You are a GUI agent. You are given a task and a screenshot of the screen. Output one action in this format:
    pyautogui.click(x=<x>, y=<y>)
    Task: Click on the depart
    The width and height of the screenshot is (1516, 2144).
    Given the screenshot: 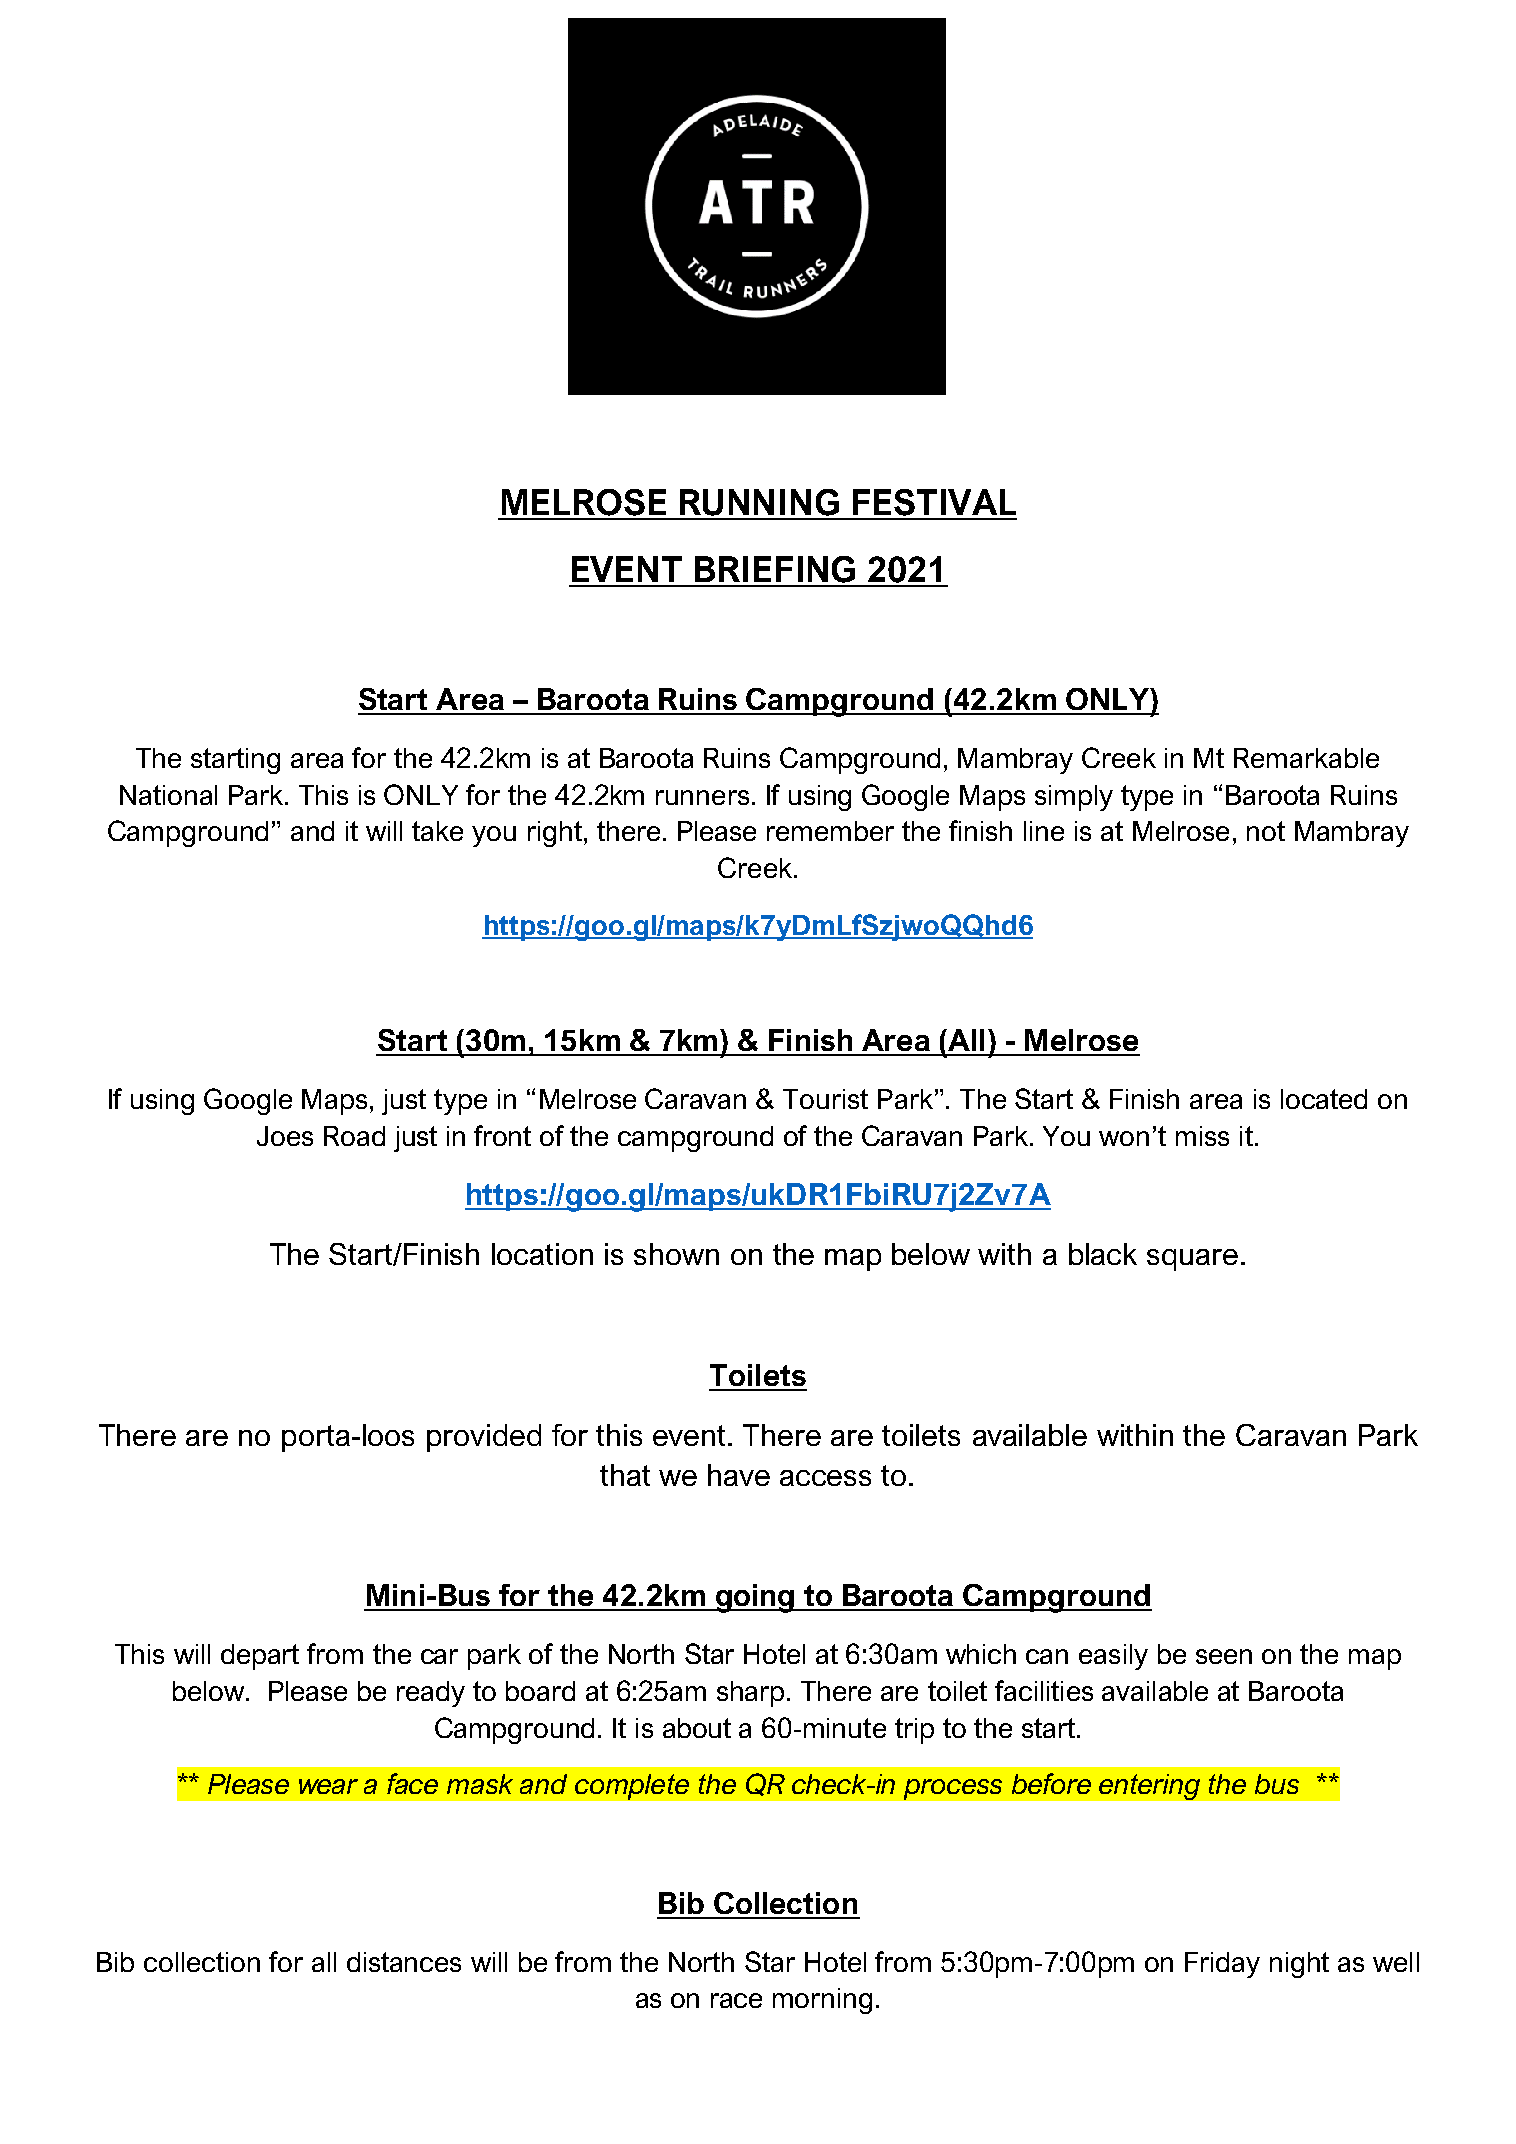 What is the action you would take?
    pyautogui.click(x=260, y=1657)
